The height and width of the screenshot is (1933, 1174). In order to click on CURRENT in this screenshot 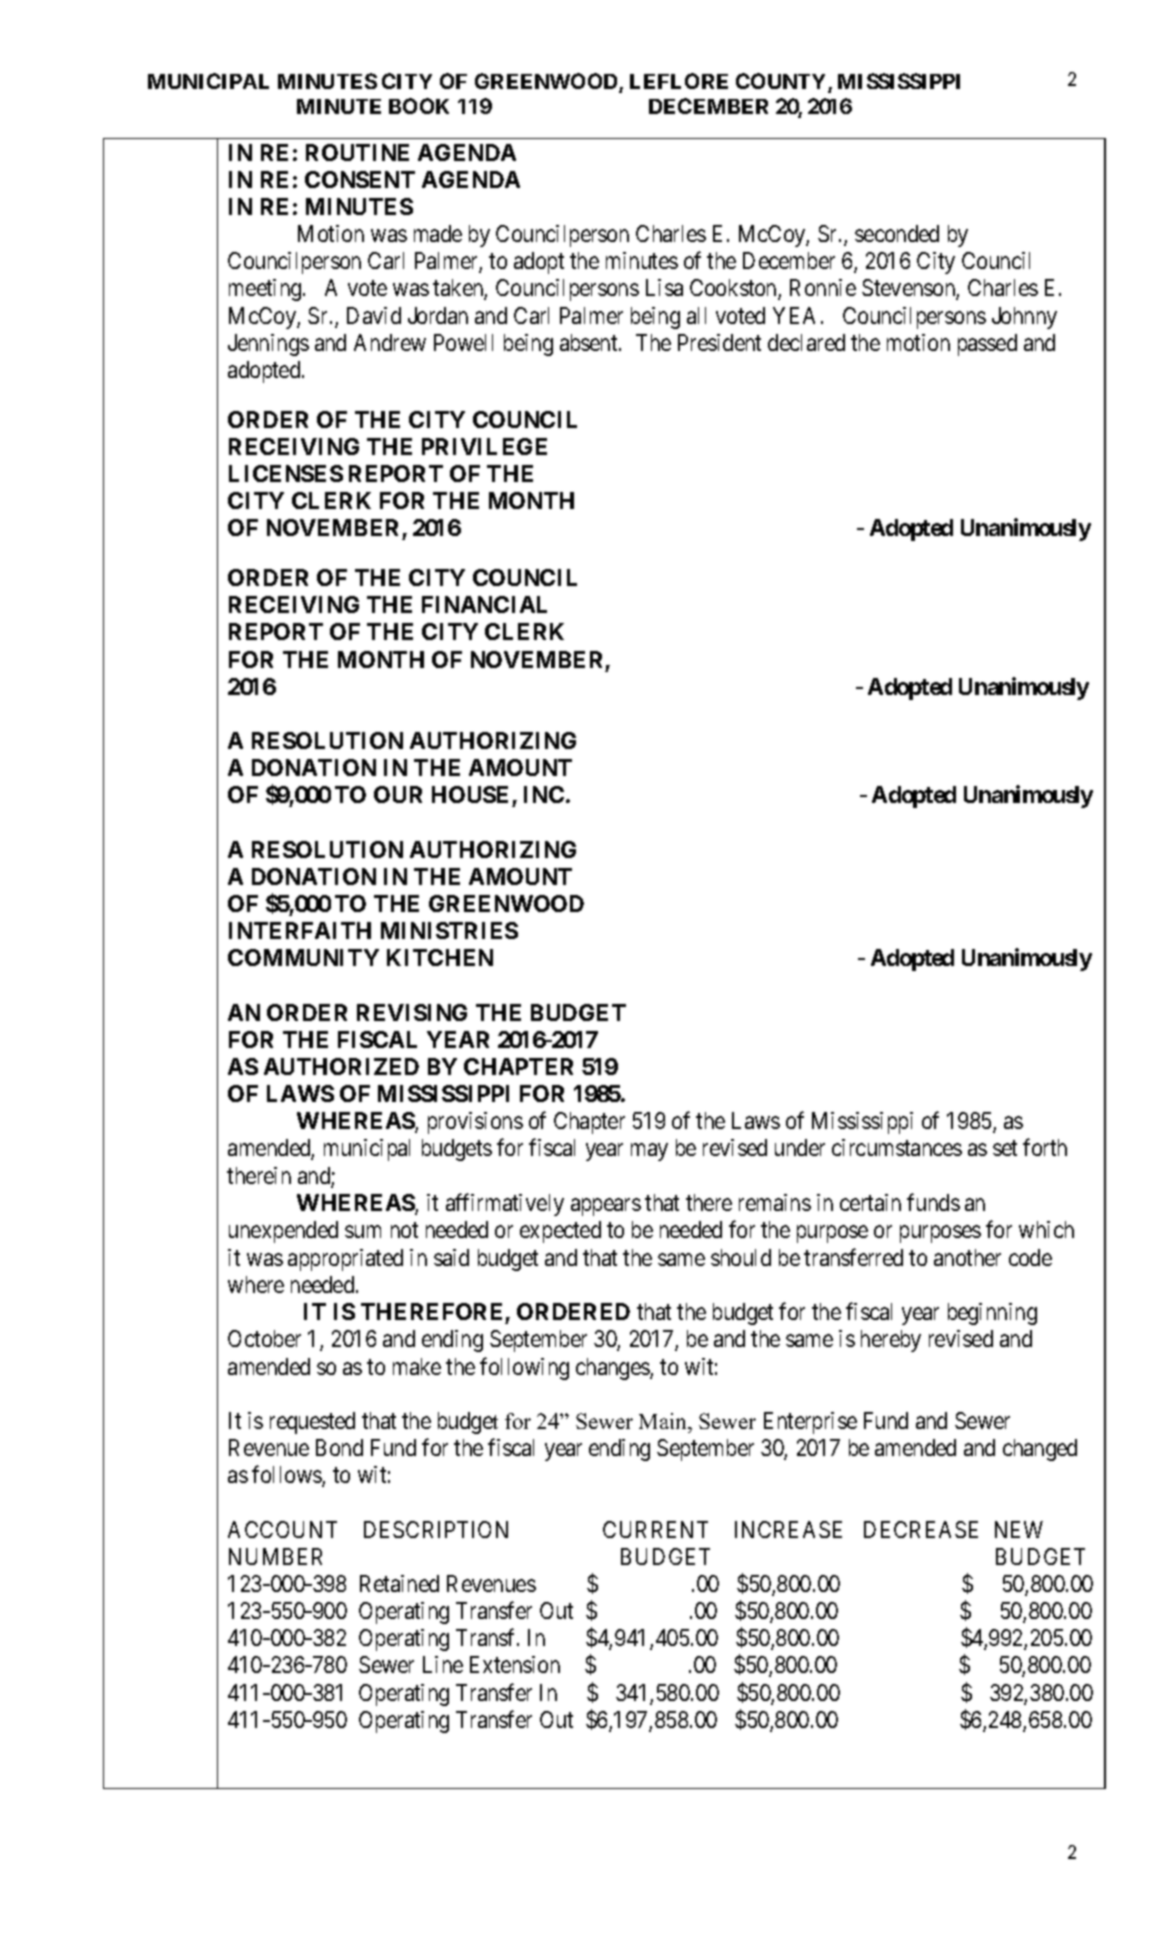, I will do `click(655, 1529)`.
